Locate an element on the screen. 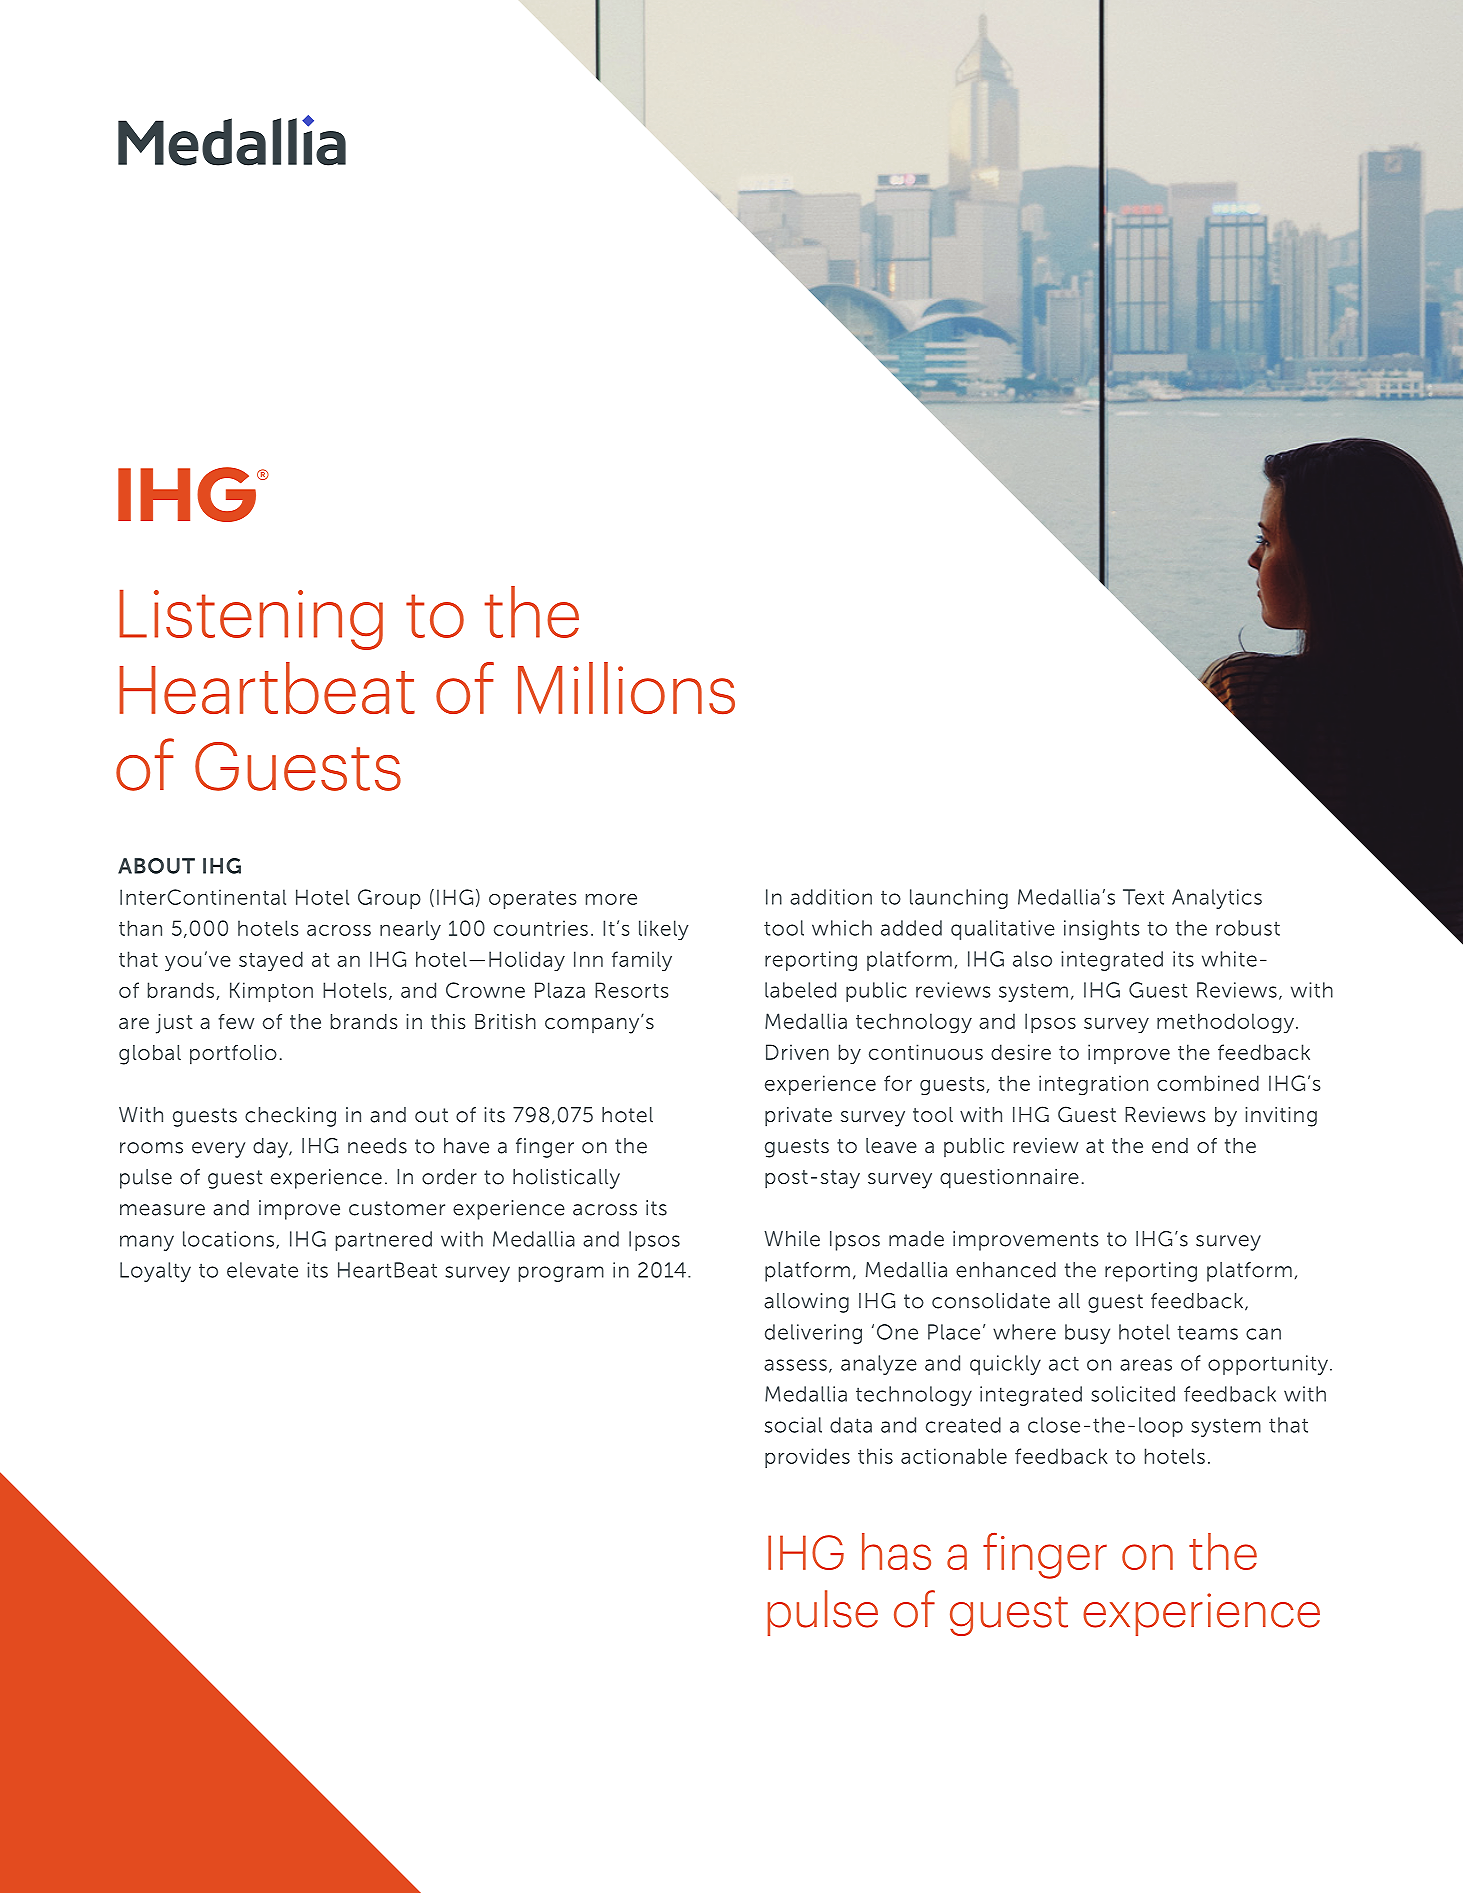 The width and height of the screenshot is (1463, 1893). actionable is located at coordinates (954, 1456).
